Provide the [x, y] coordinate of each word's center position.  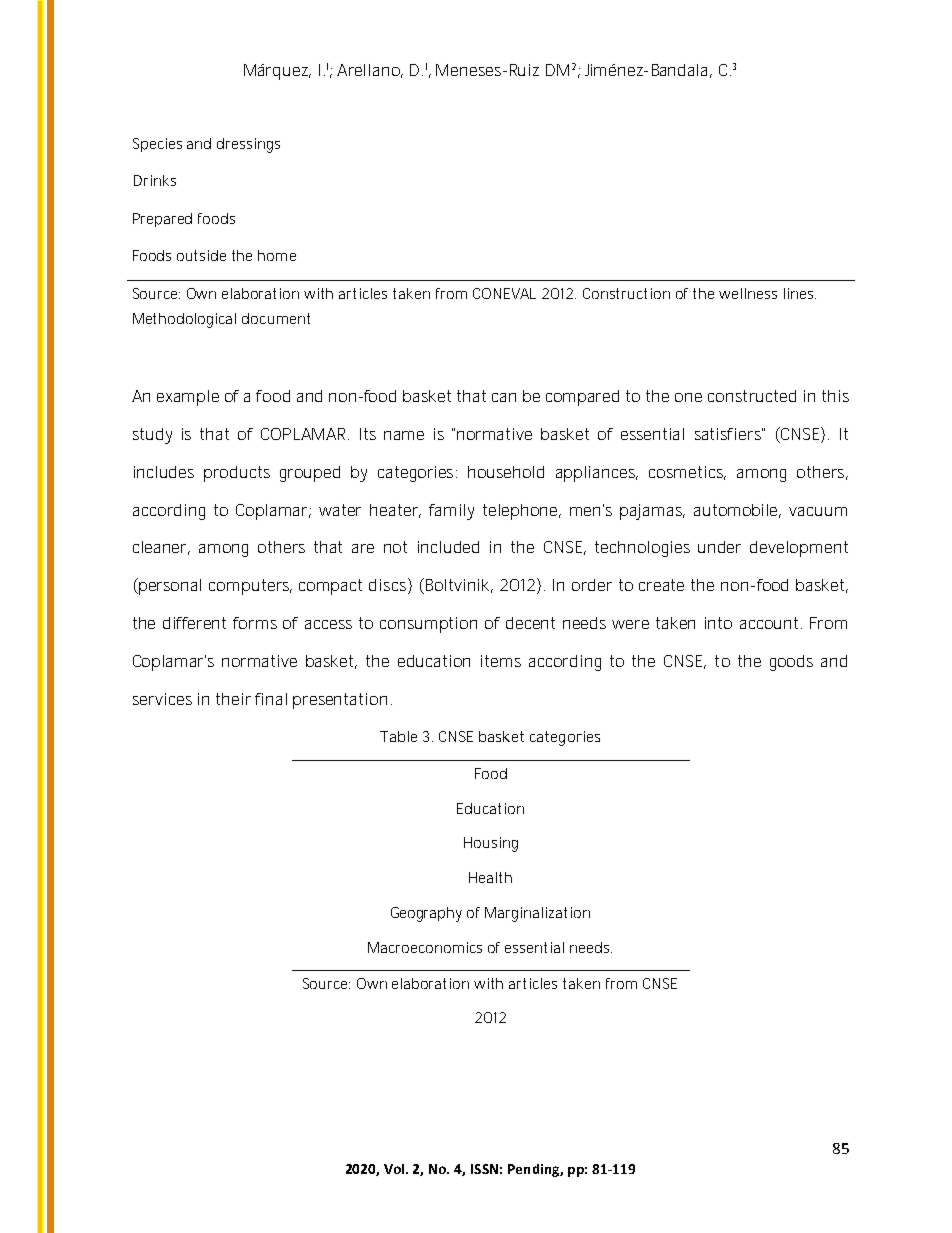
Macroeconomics [425, 947]
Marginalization [537, 914]
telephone [521, 512]
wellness [748, 293]
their [233, 699]
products [237, 474]
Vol [395, 1169]
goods [791, 663]
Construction [626, 293]
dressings [248, 145]
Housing [491, 844]
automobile [737, 511]
